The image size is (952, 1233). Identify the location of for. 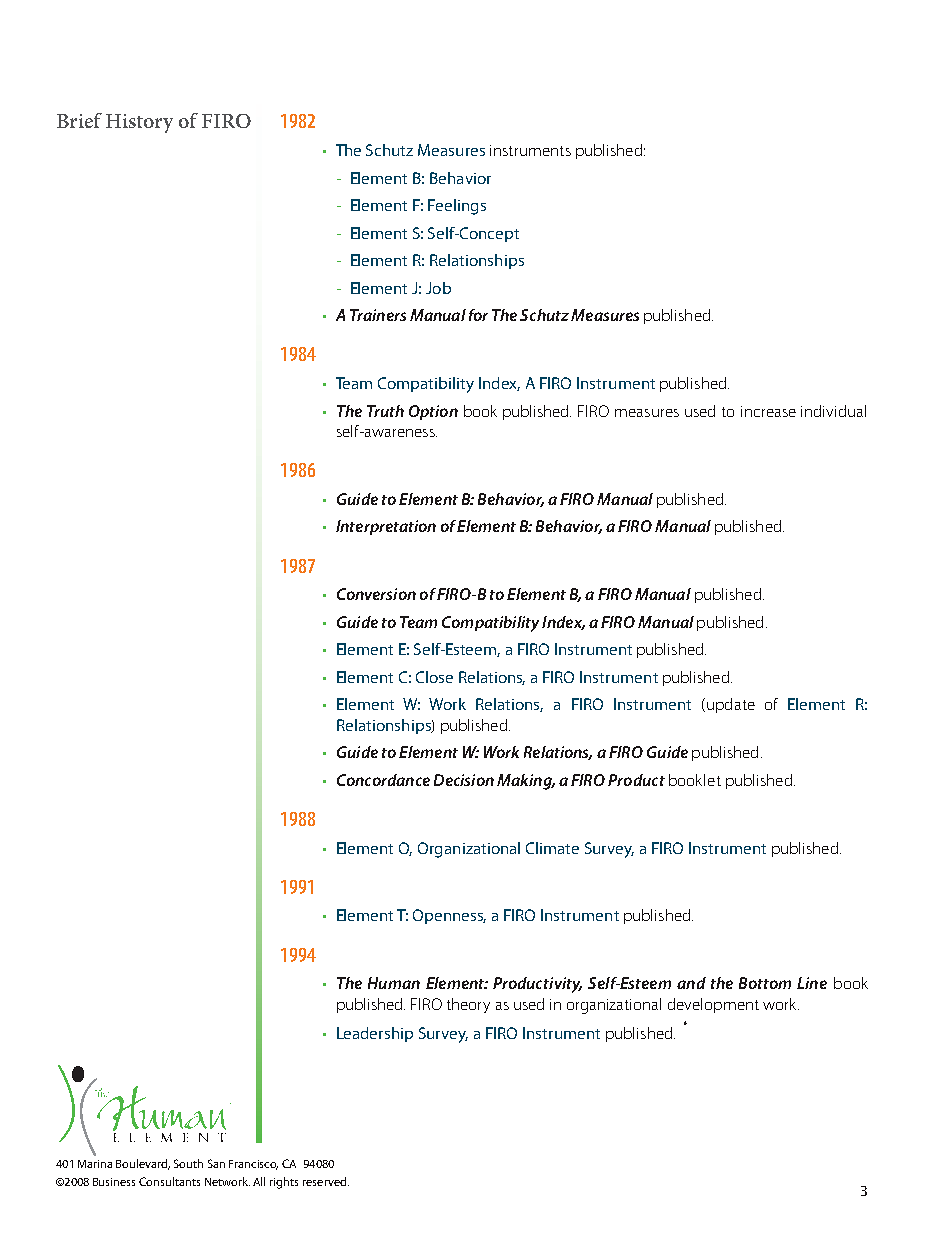
(478, 315).
